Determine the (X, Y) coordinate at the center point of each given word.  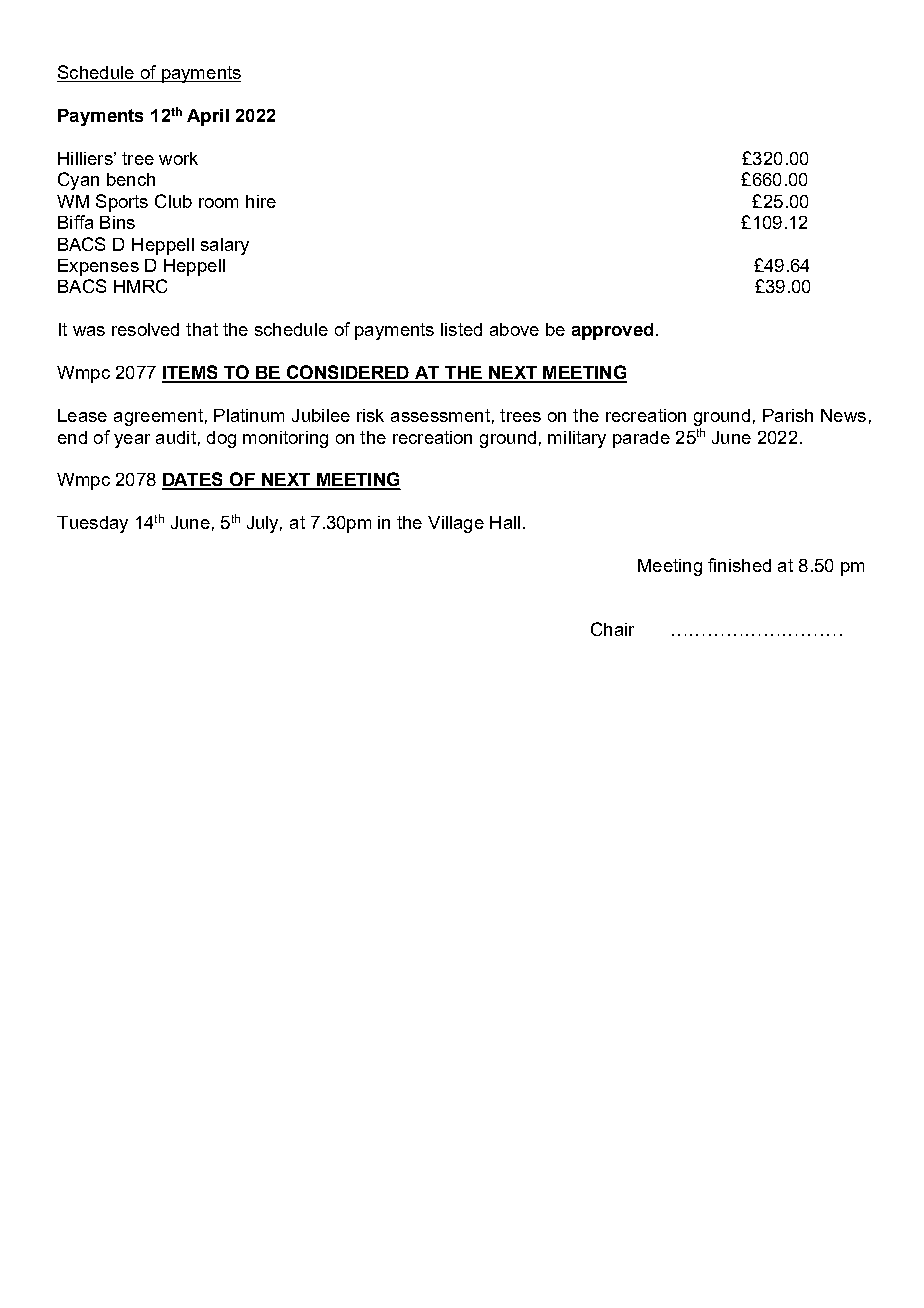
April (208, 117)
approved (612, 331)
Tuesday (92, 524)
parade (641, 439)
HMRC (140, 286)
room (218, 203)
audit (176, 437)
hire (261, 201)
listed (461, 329)
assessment (440, 415)
